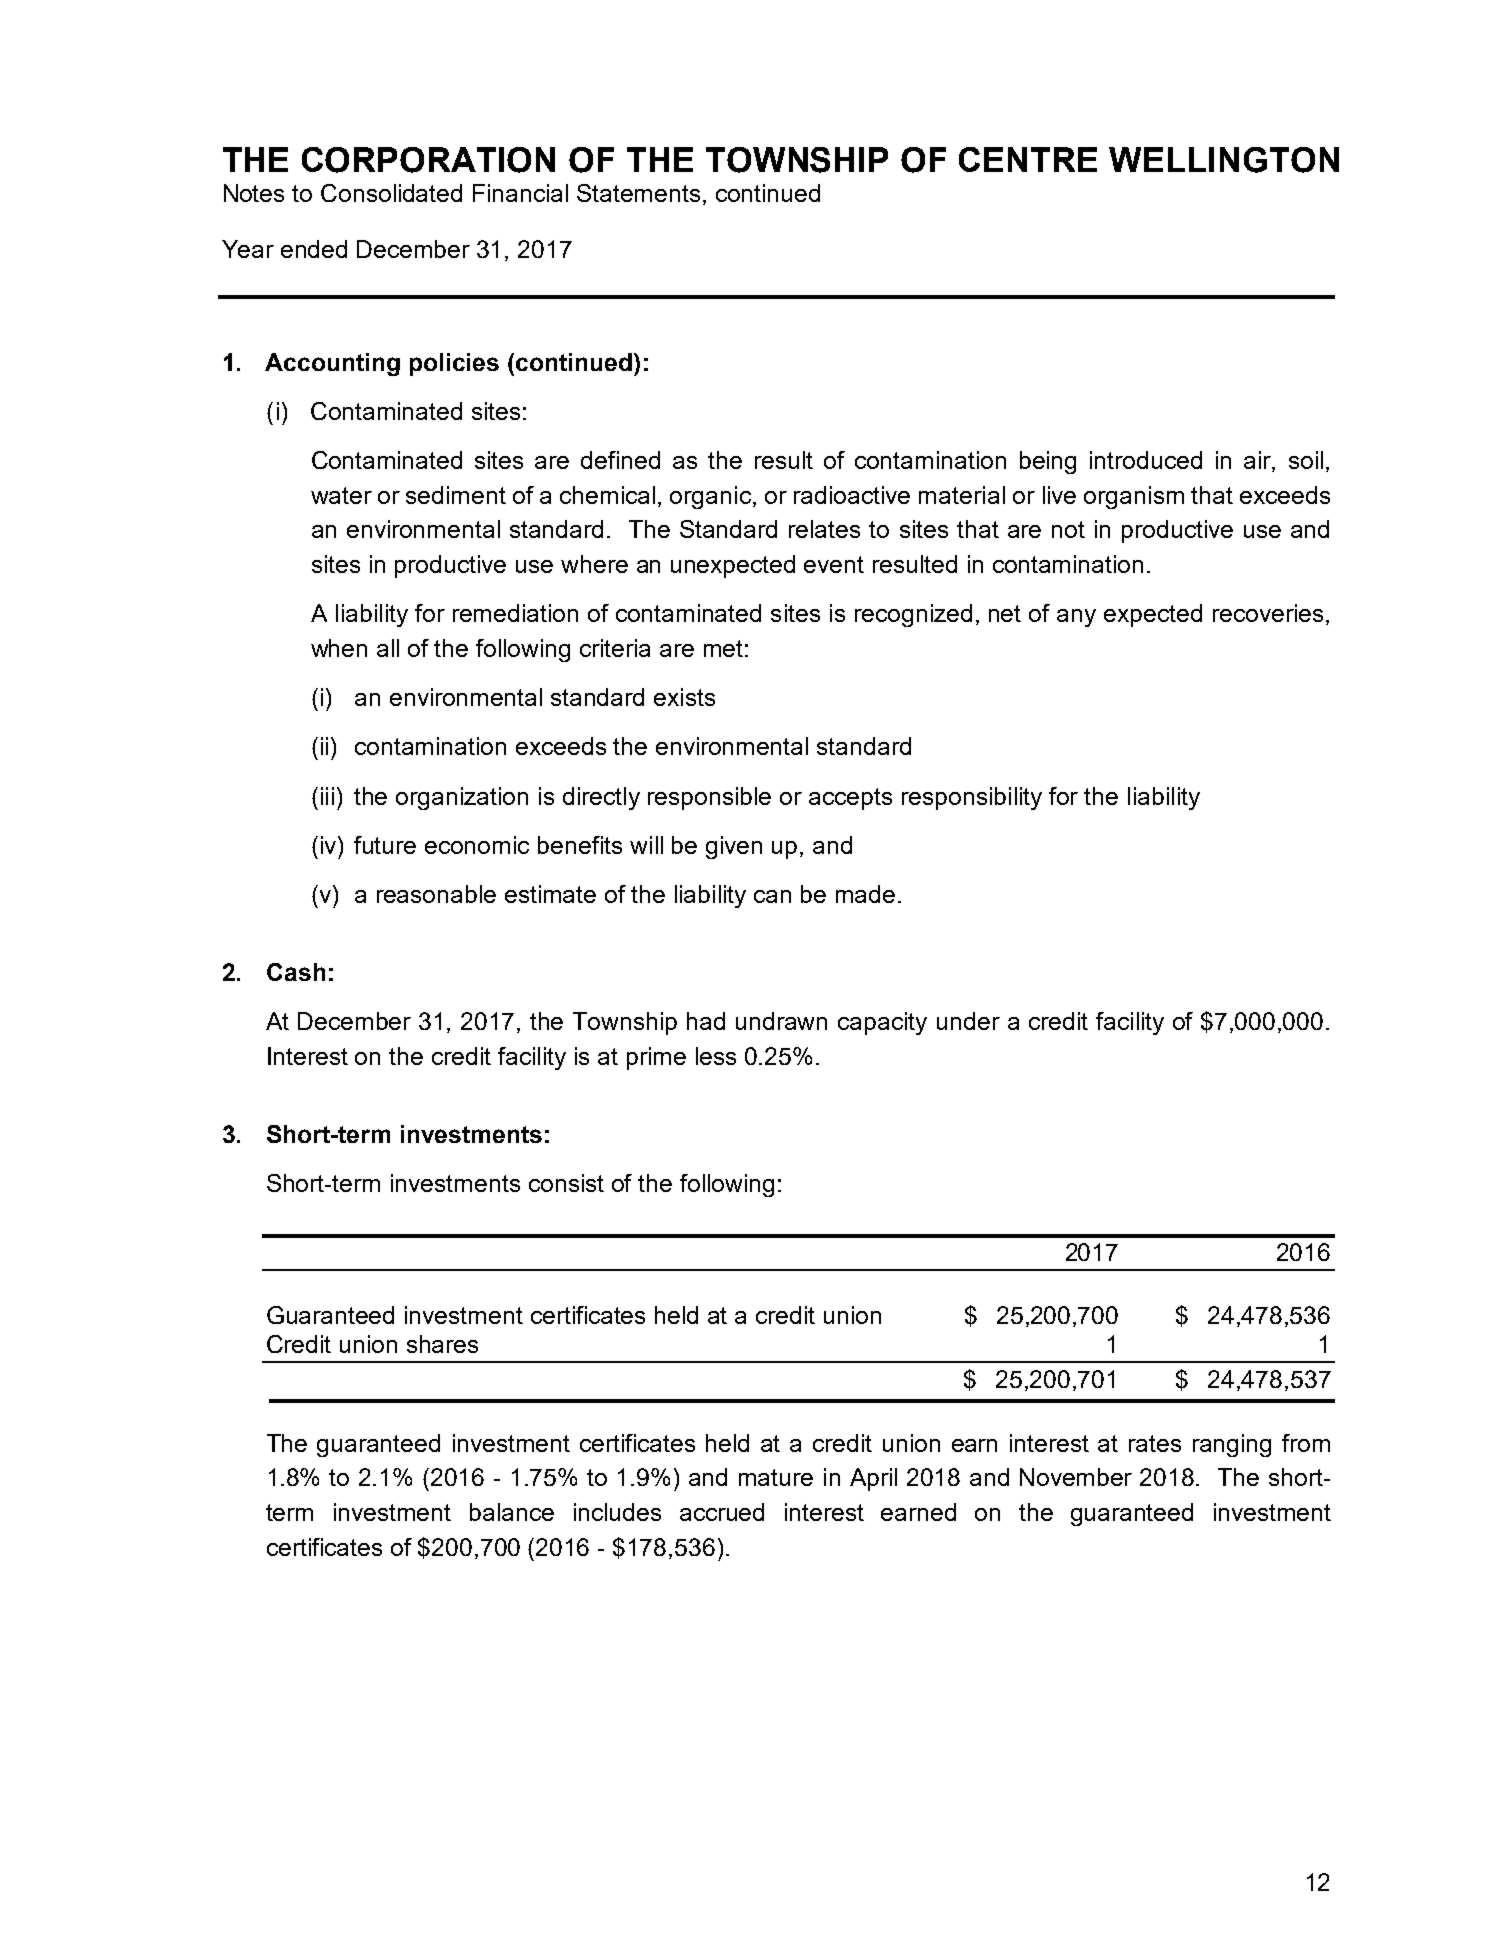  What do you see at coordinates (638, 193) in the image?
I see `Statements` at bounding box center [638, 193].
